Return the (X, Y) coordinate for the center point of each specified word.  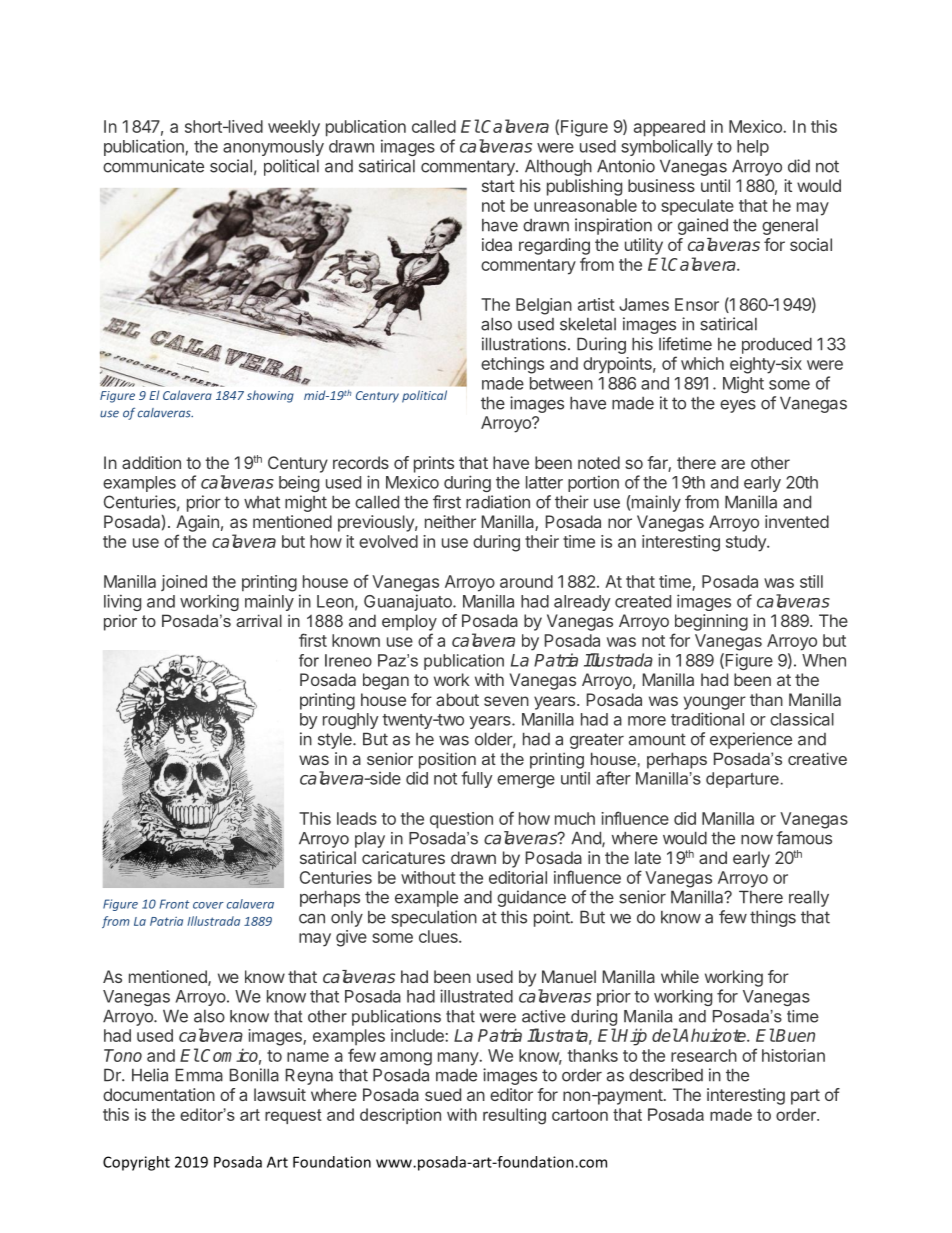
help (753, 148)
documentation (159, 1094)
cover (208, 905)
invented (797, 521)
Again (197, 523)
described (666, 1075)
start (498, 186)
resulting (514, 1116)
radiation (498, 502)
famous (804, 838)
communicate (153, 166)
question (461, 820)
